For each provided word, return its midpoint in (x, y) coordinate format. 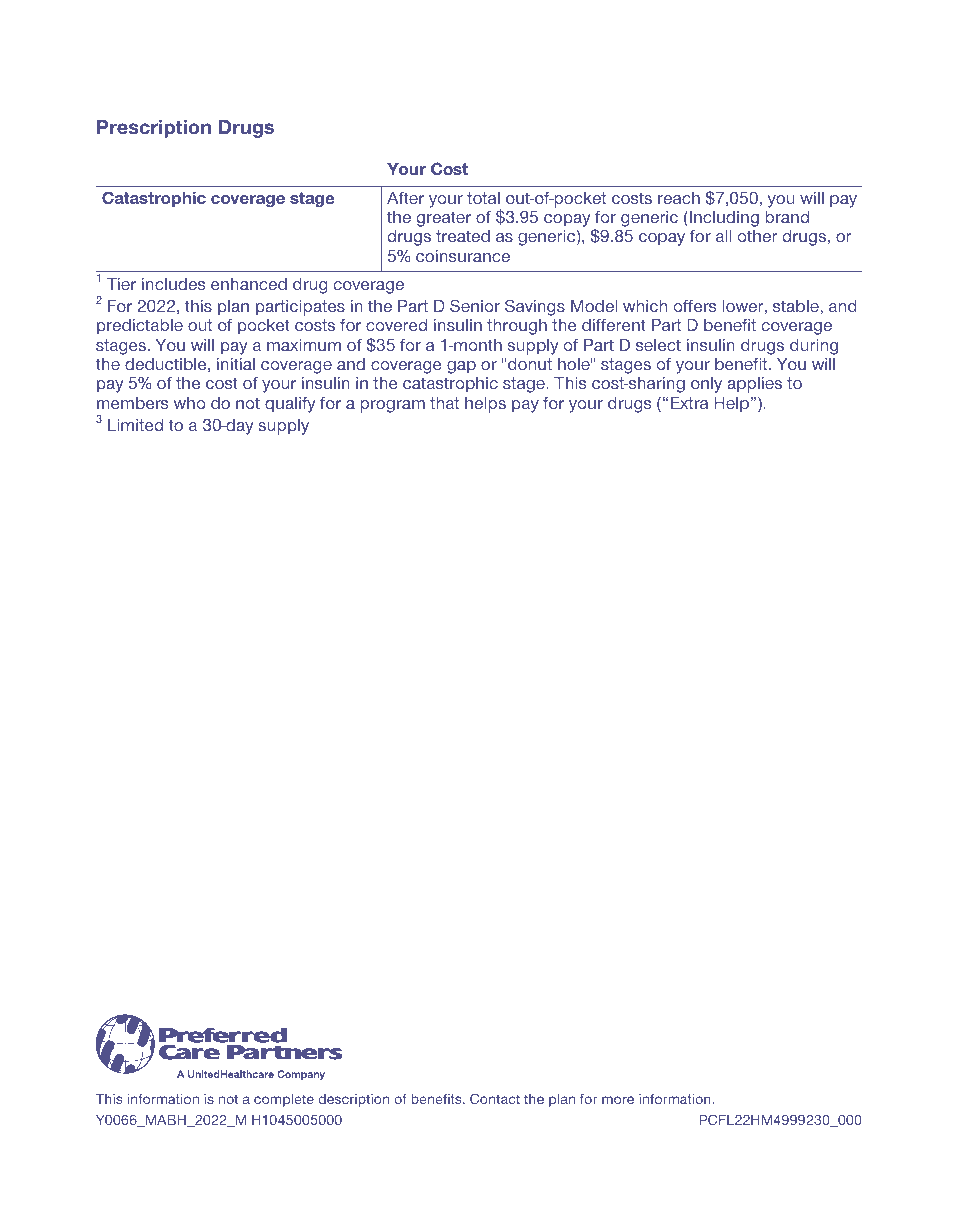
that (444, 403)
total (483, 198)
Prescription (154, 128)
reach (679, 198)
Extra (690, 403)
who (189, 403)
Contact (495, 1098)
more (618, 1100)
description (353, 1100)
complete (284, 1100)
